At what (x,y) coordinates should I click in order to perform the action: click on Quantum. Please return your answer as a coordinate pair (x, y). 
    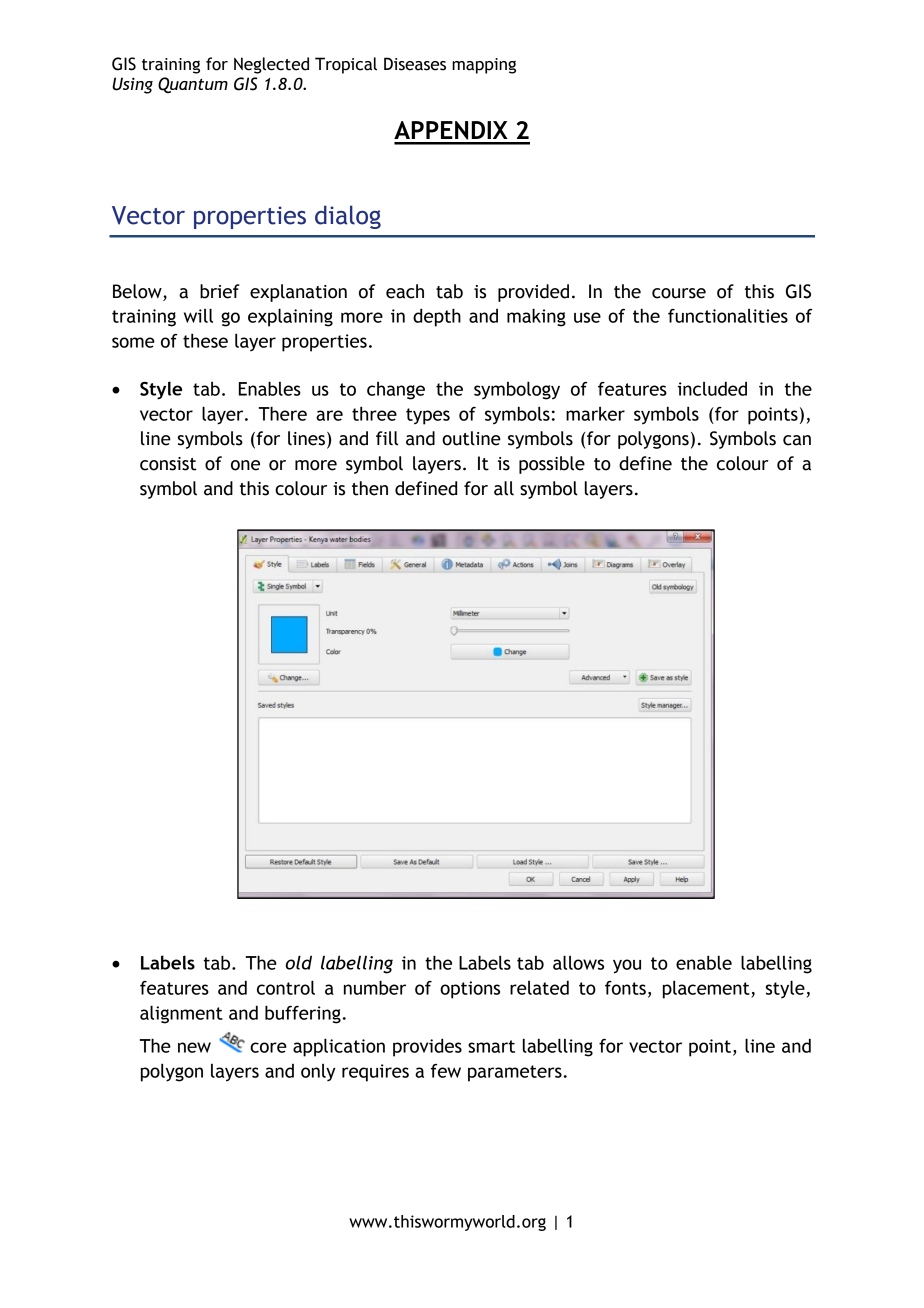
    Looking at the image, I should click on (193, 85).
